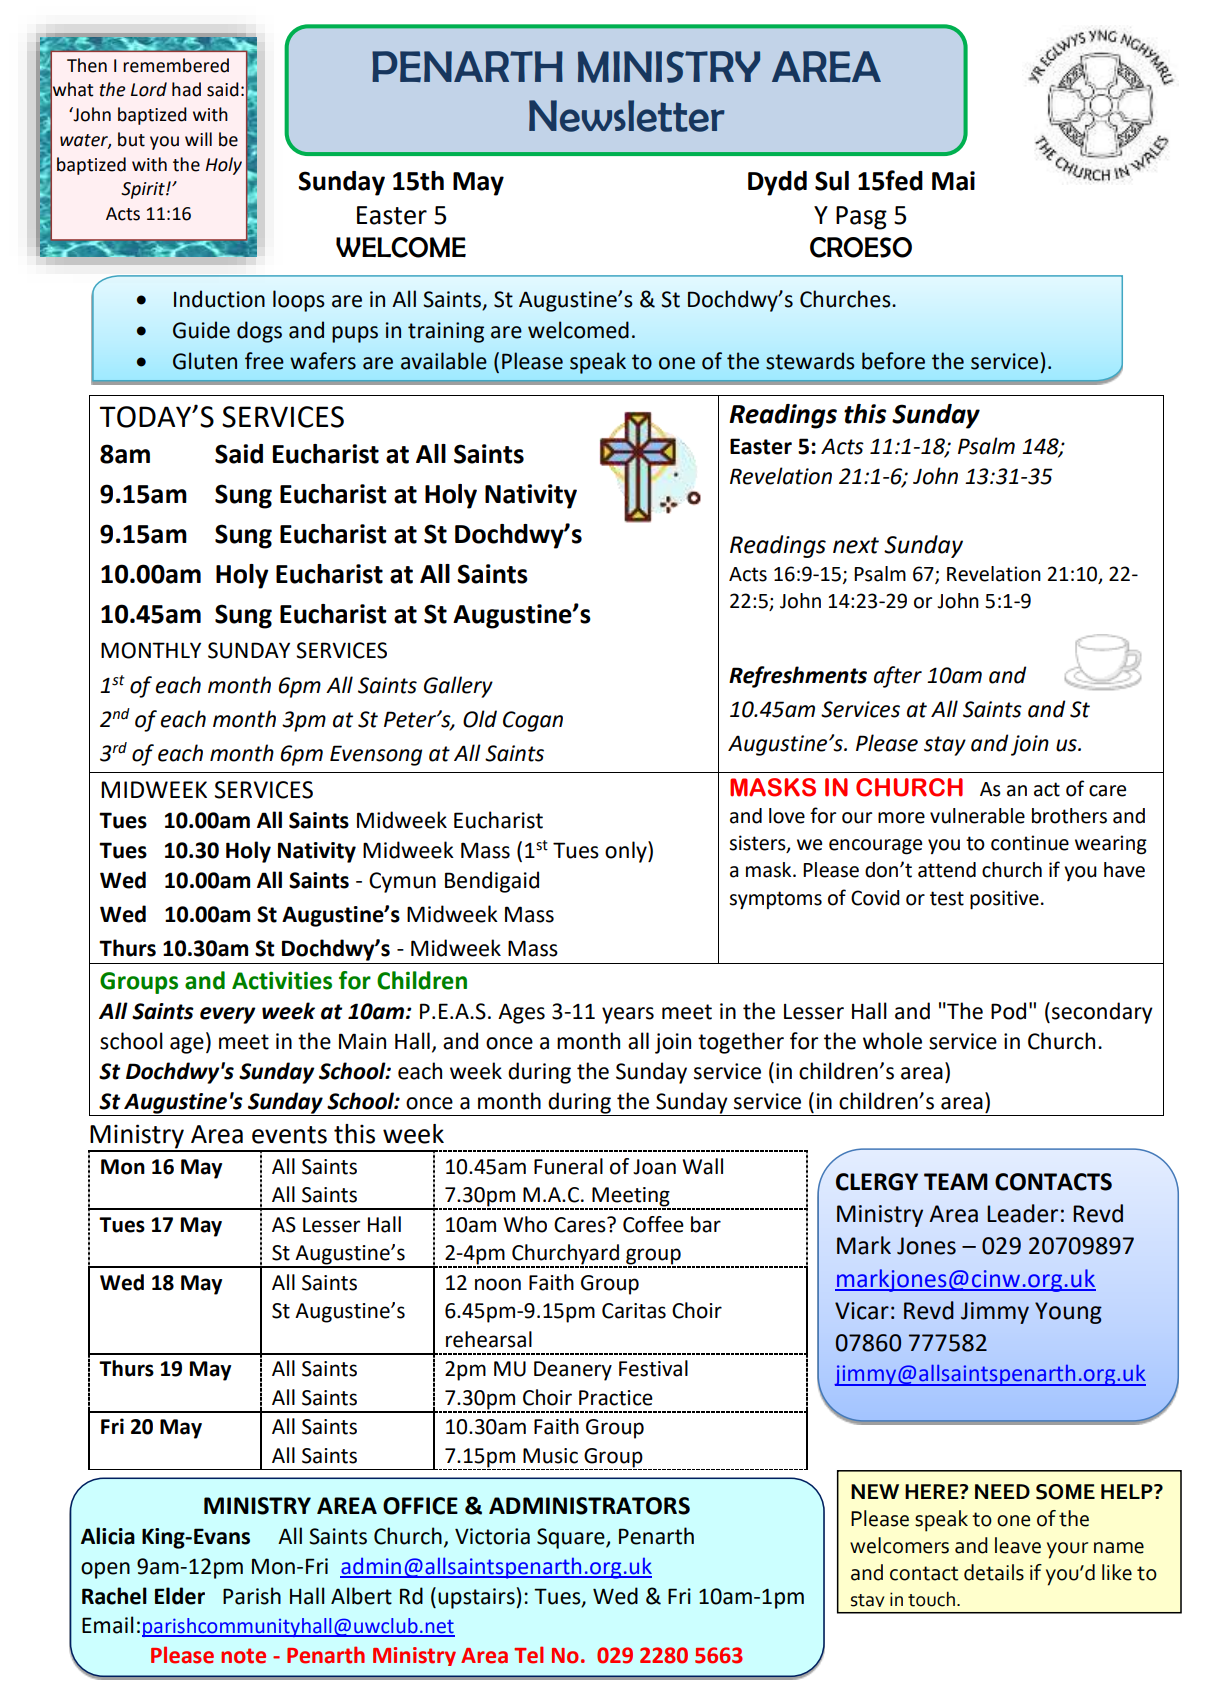  I want to click on continue, so click(1030, 843).
